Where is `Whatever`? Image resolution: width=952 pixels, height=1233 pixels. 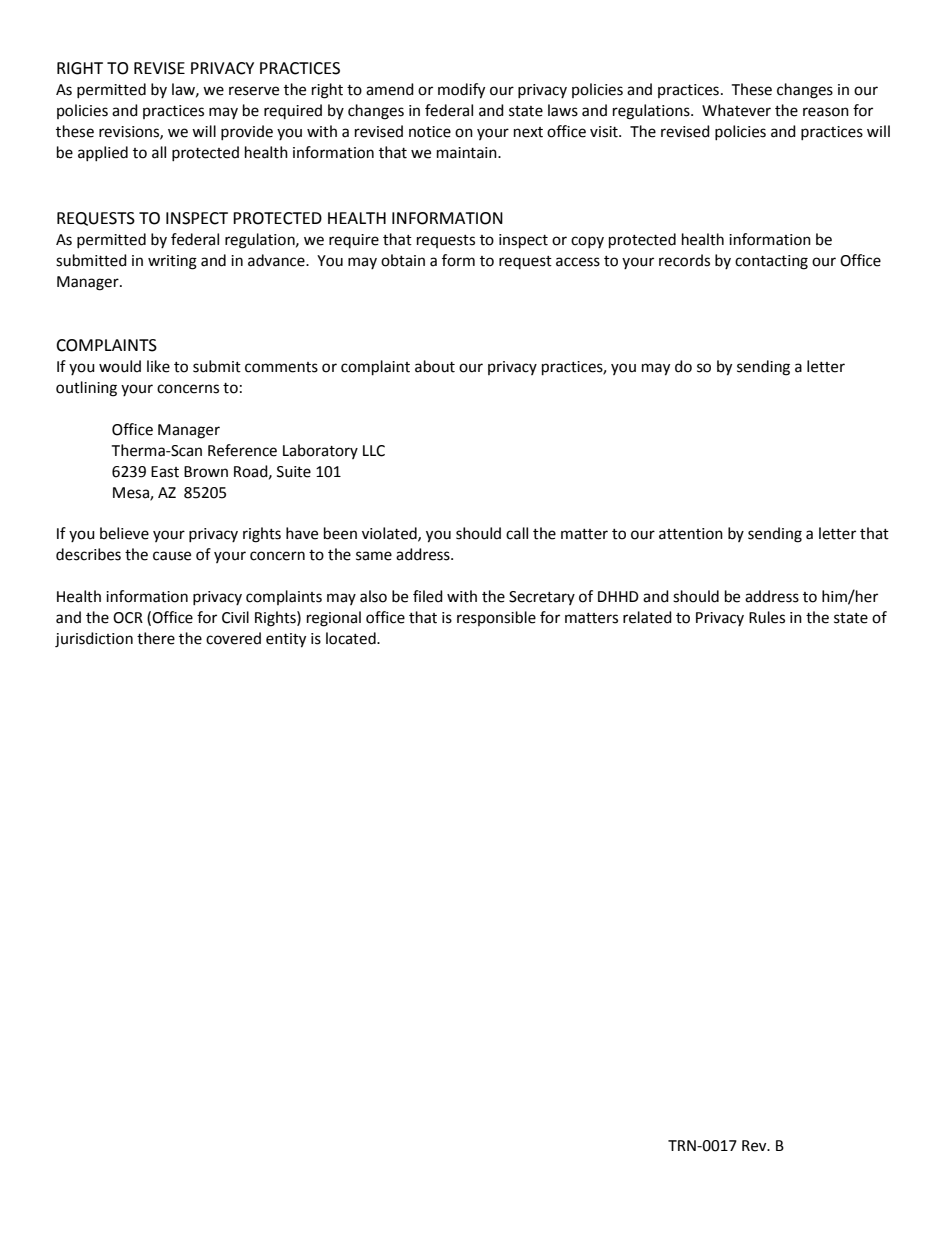 Whatever is located at coordinates (736, 110).
